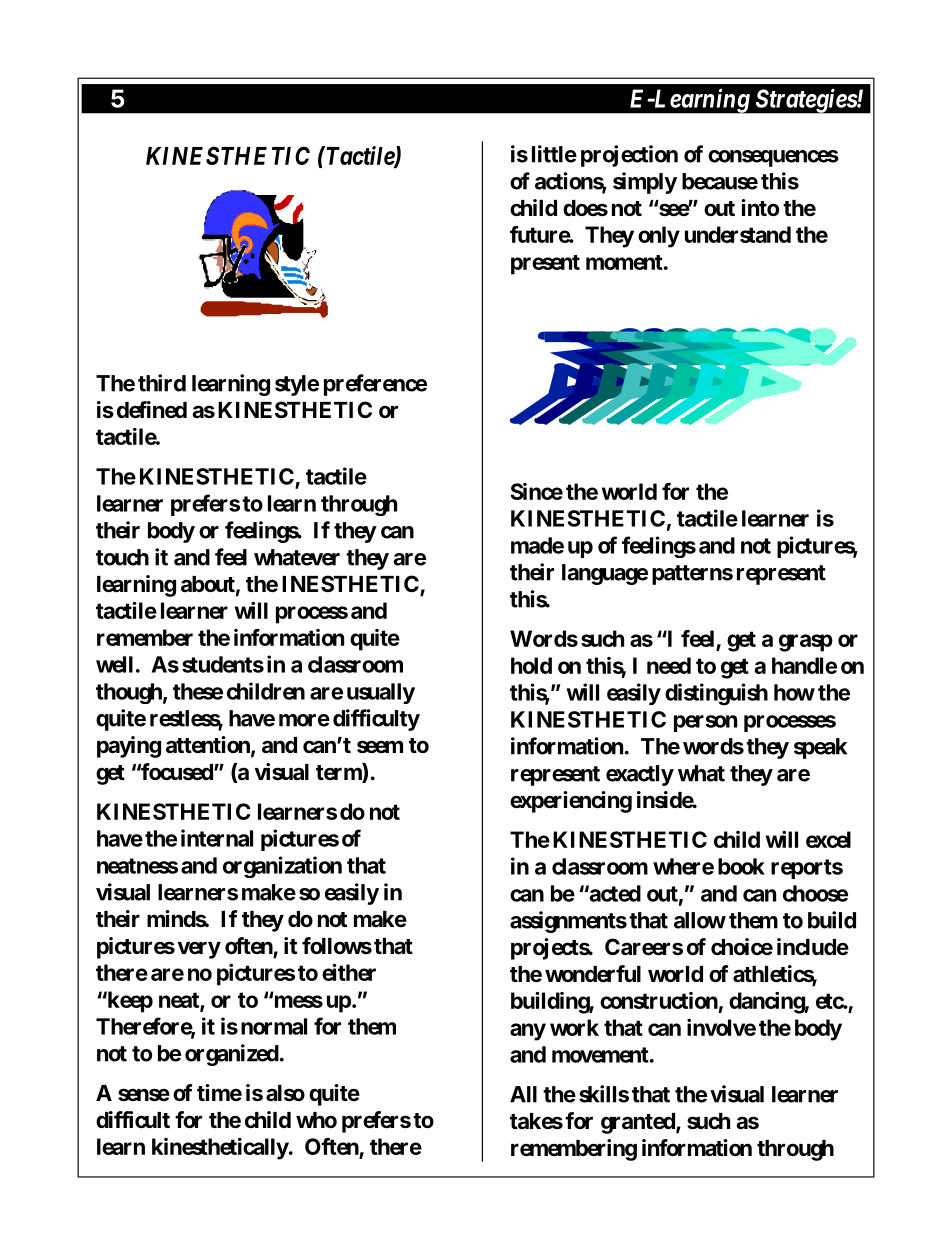 The height and width of the screenshot is (1233, 952). What do you see at coordinates (531, 665) in the screenshot?
I see `hold` at bounding box center [531, 665].
